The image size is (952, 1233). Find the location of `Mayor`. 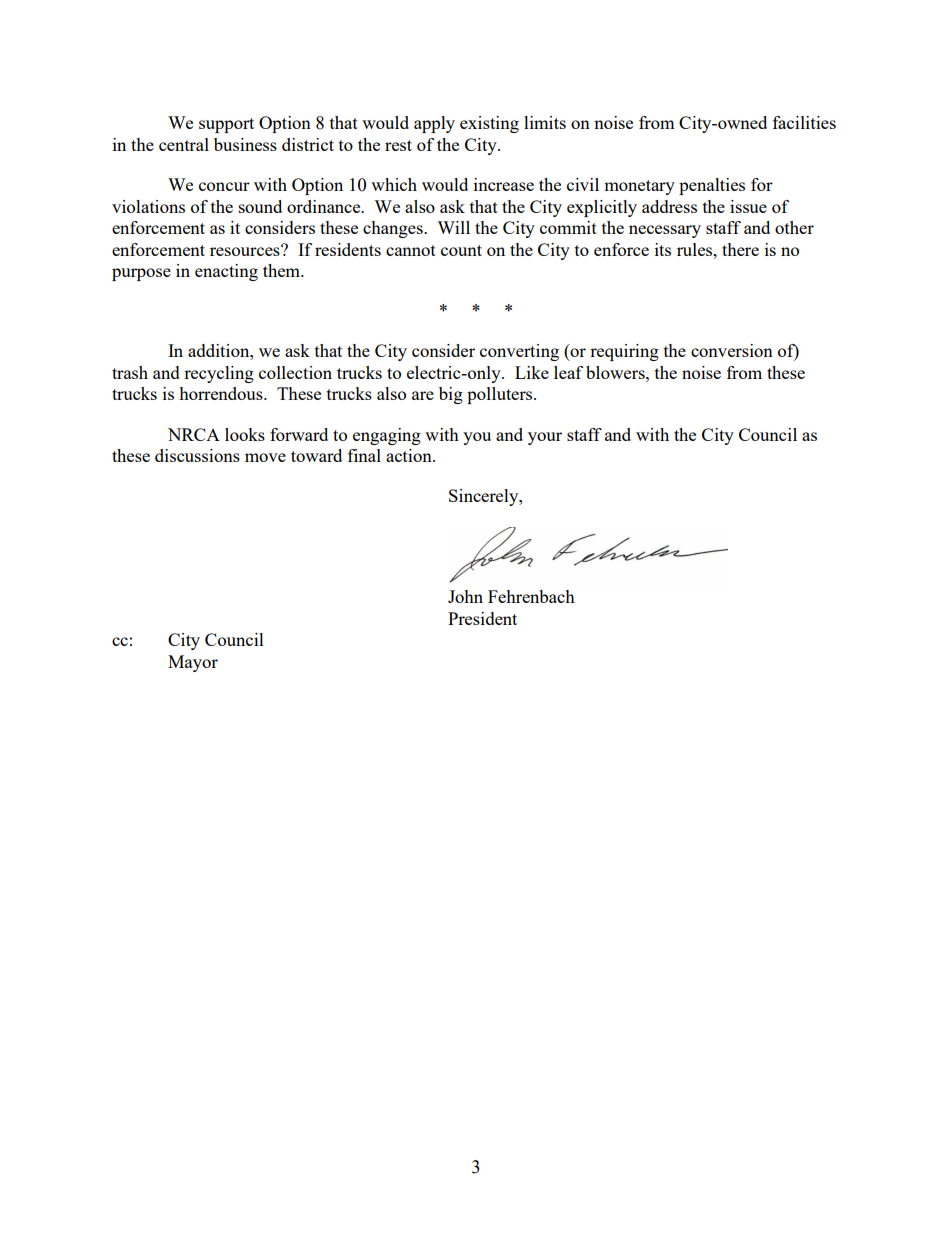

Mayor is located at coordinates (193, 663).
